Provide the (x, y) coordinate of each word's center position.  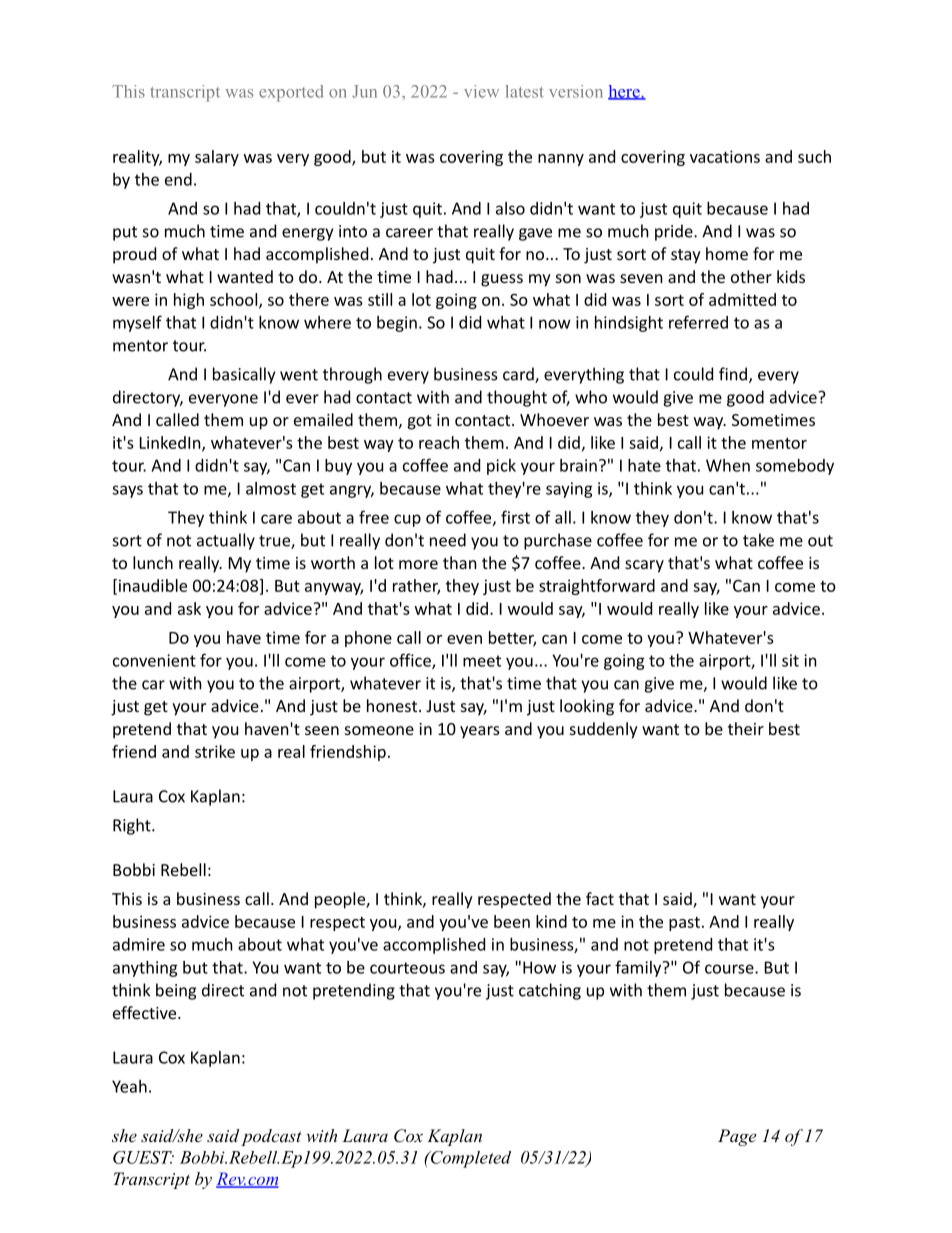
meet (482, 661)
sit (790, 660)
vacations (725, 156)
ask (189, 608)
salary (217, 158)
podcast (271, 1137)
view (481, 91)
